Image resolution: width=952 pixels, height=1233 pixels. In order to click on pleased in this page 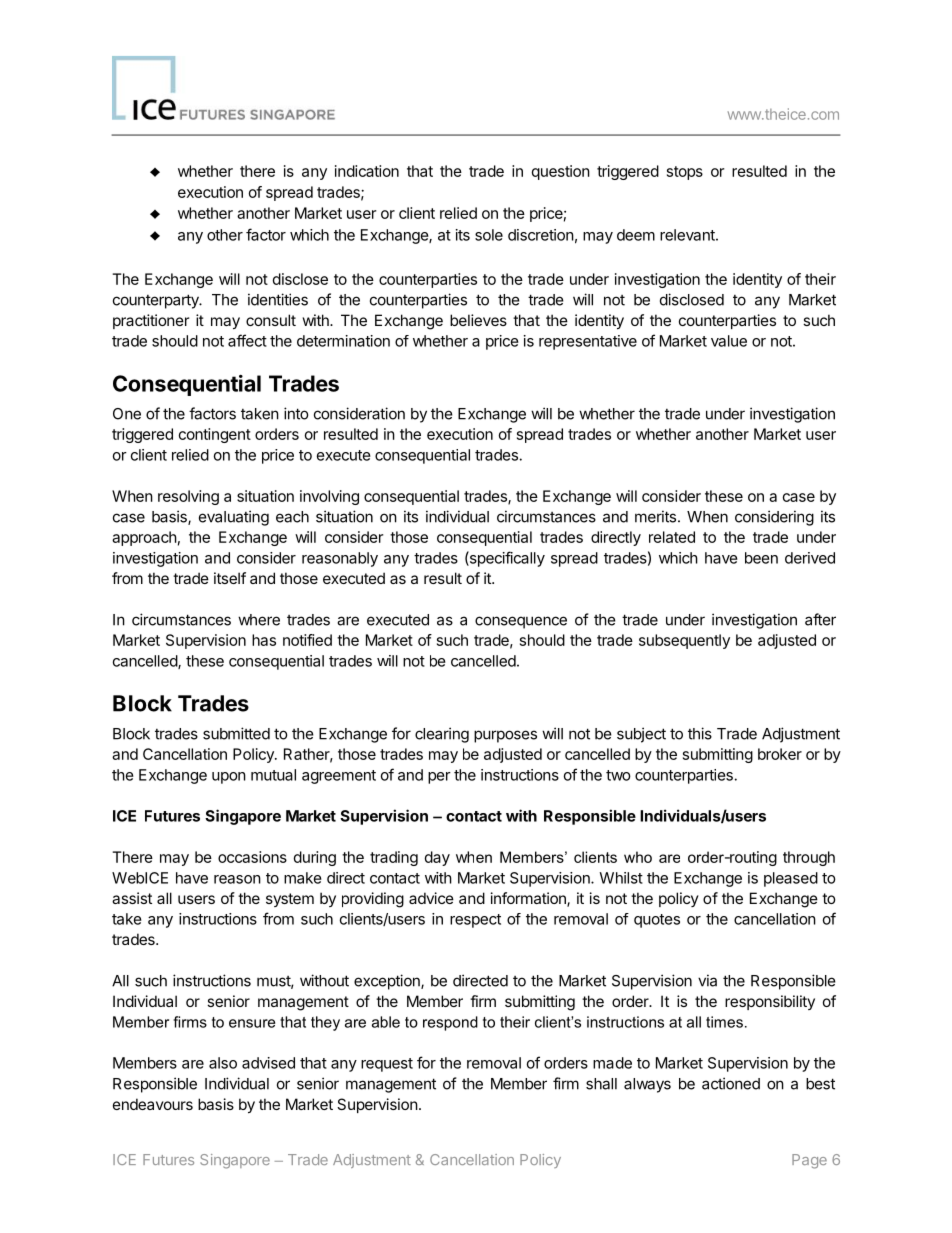, I will do `click(791, 879)`.
